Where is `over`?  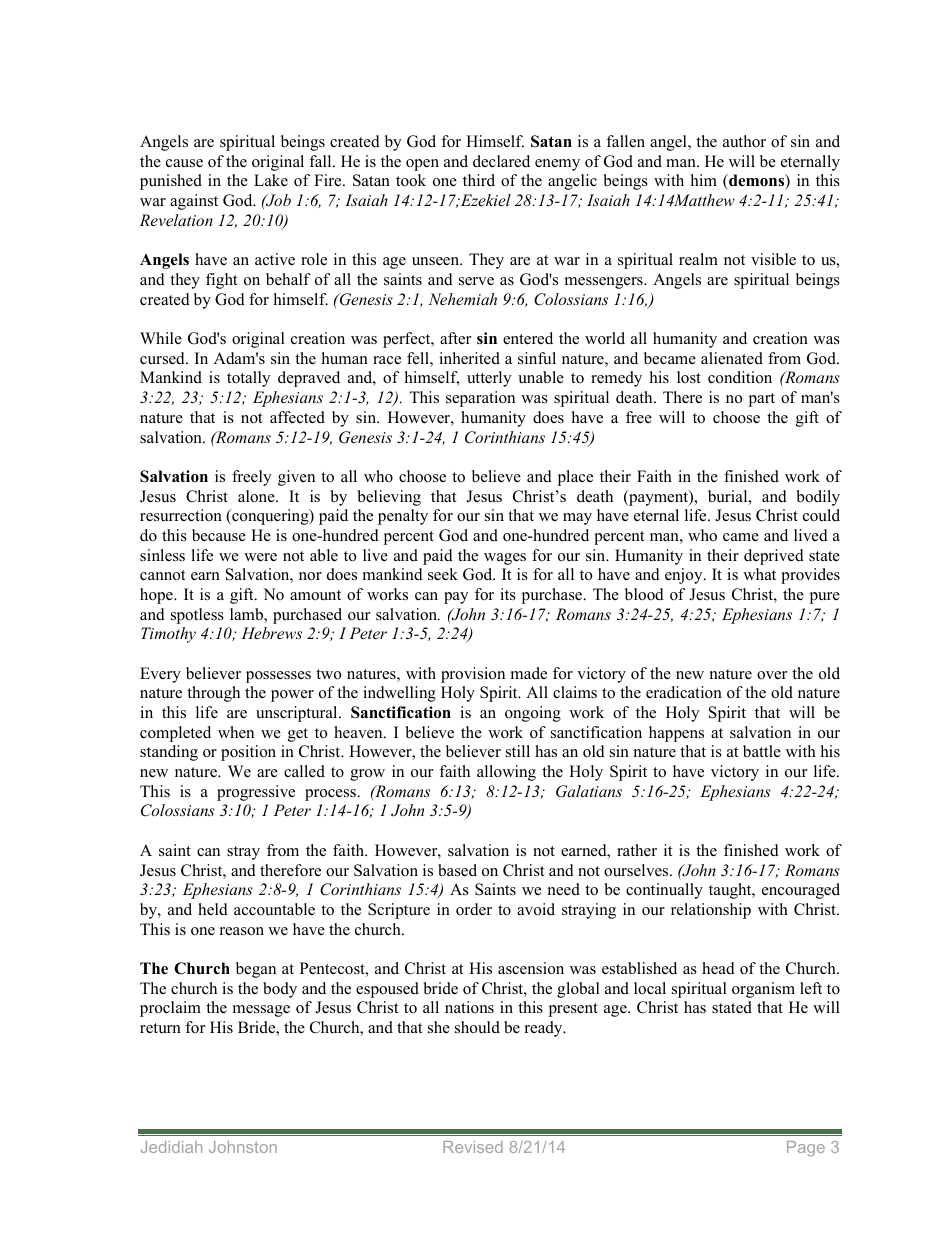 over is located at coordinates (772, 675).
